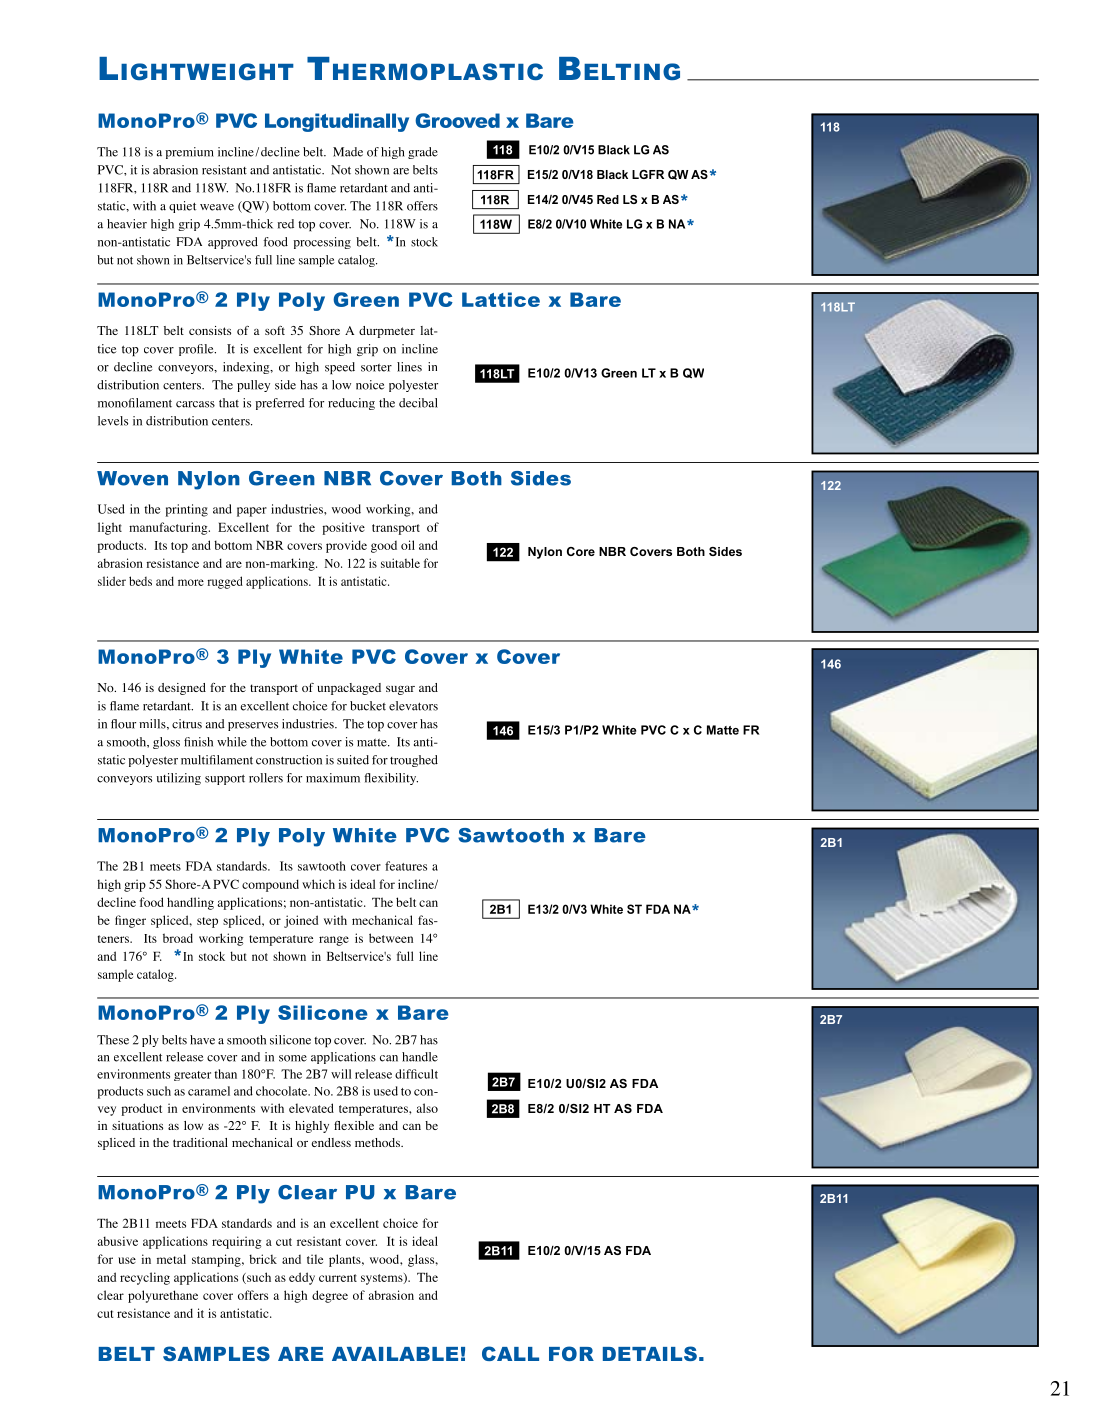  What do you see at coordinates (353, 760) in the screenshot?
I see `suited` at bounding box center [353, 760].
